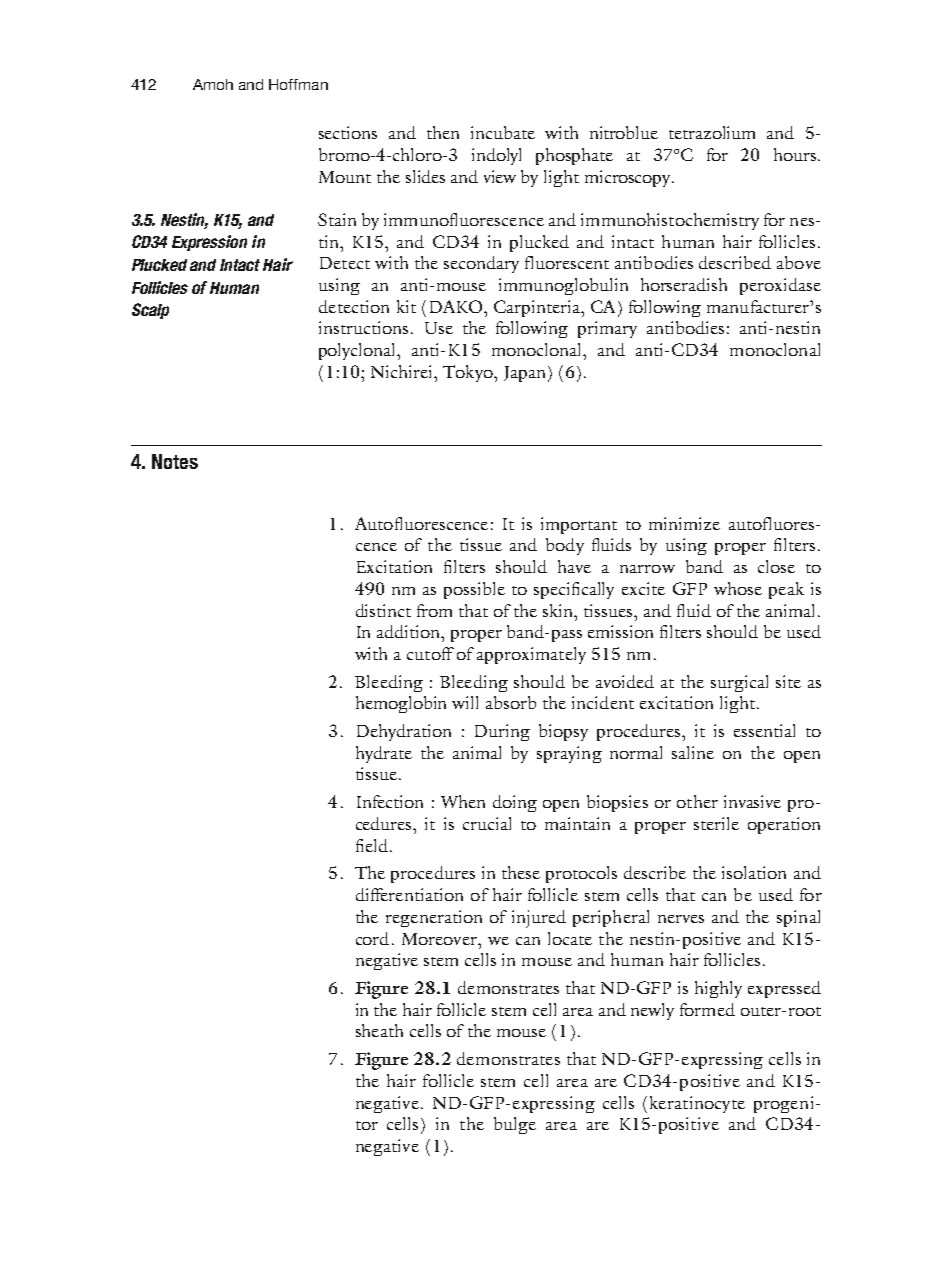 The height and width of the page is (1284, 952). I want to click on field, so click(372, 845).
